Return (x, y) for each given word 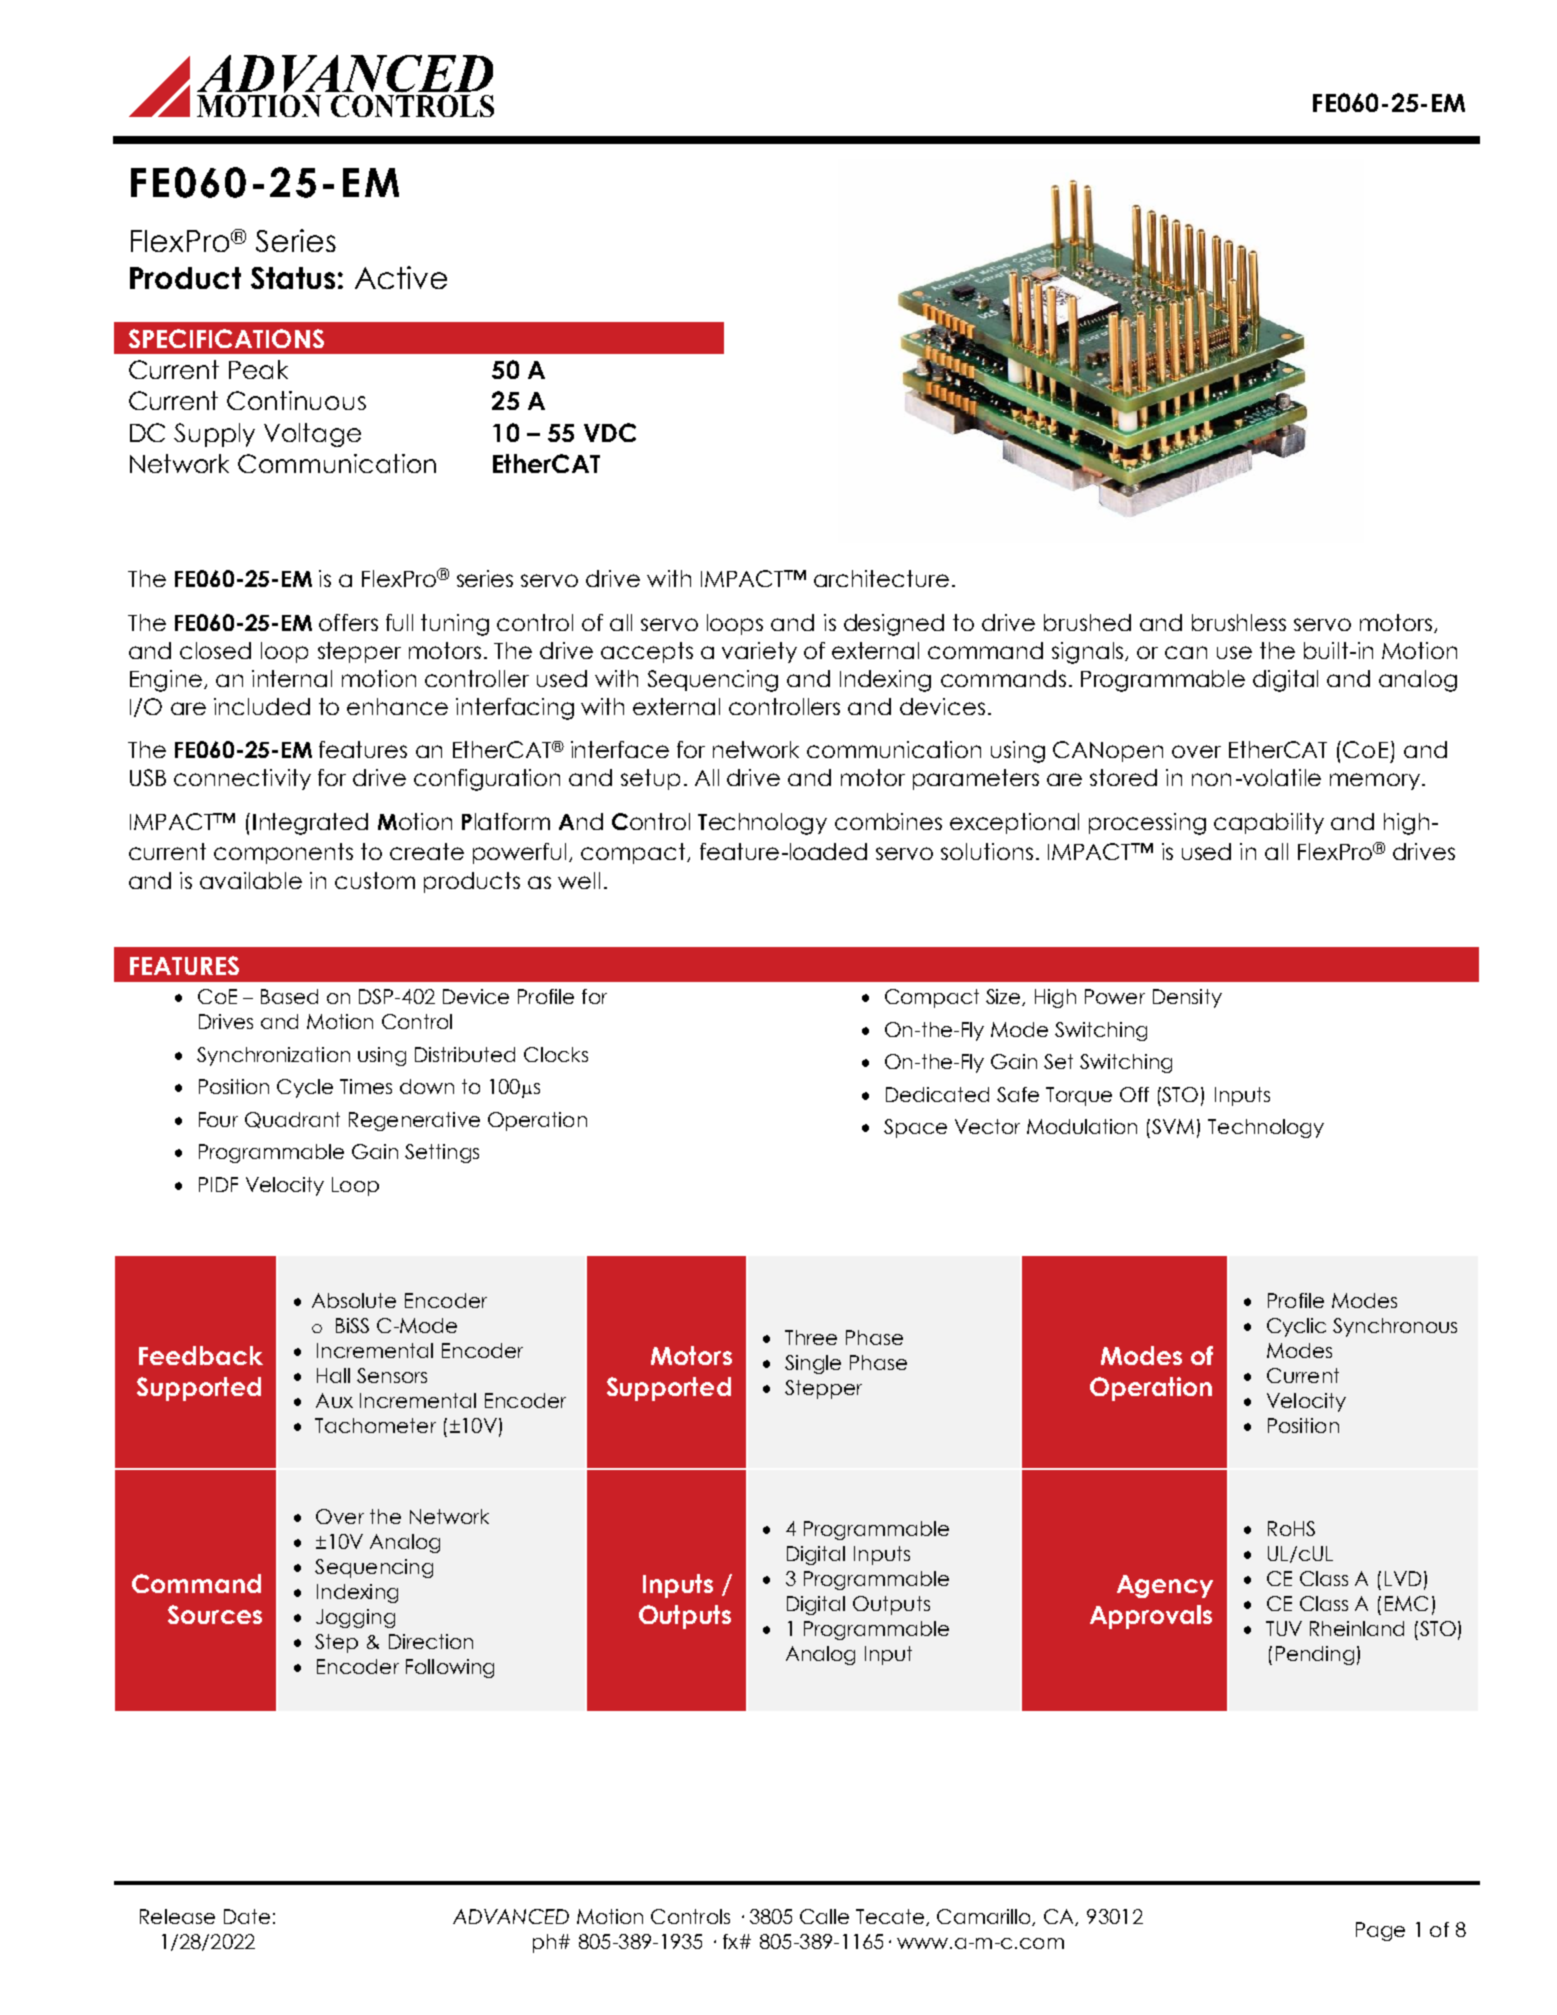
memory (1375, 781)
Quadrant (292, 1120)
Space (915, 1128)
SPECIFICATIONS (226, 338)
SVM (1173, 1126)
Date (247, 1916)
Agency (1165, 1586)
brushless (1239, 622)
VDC (610, 432)
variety (759, 652)
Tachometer (375, 1425)
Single (813, 1364)
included (262, 706)
